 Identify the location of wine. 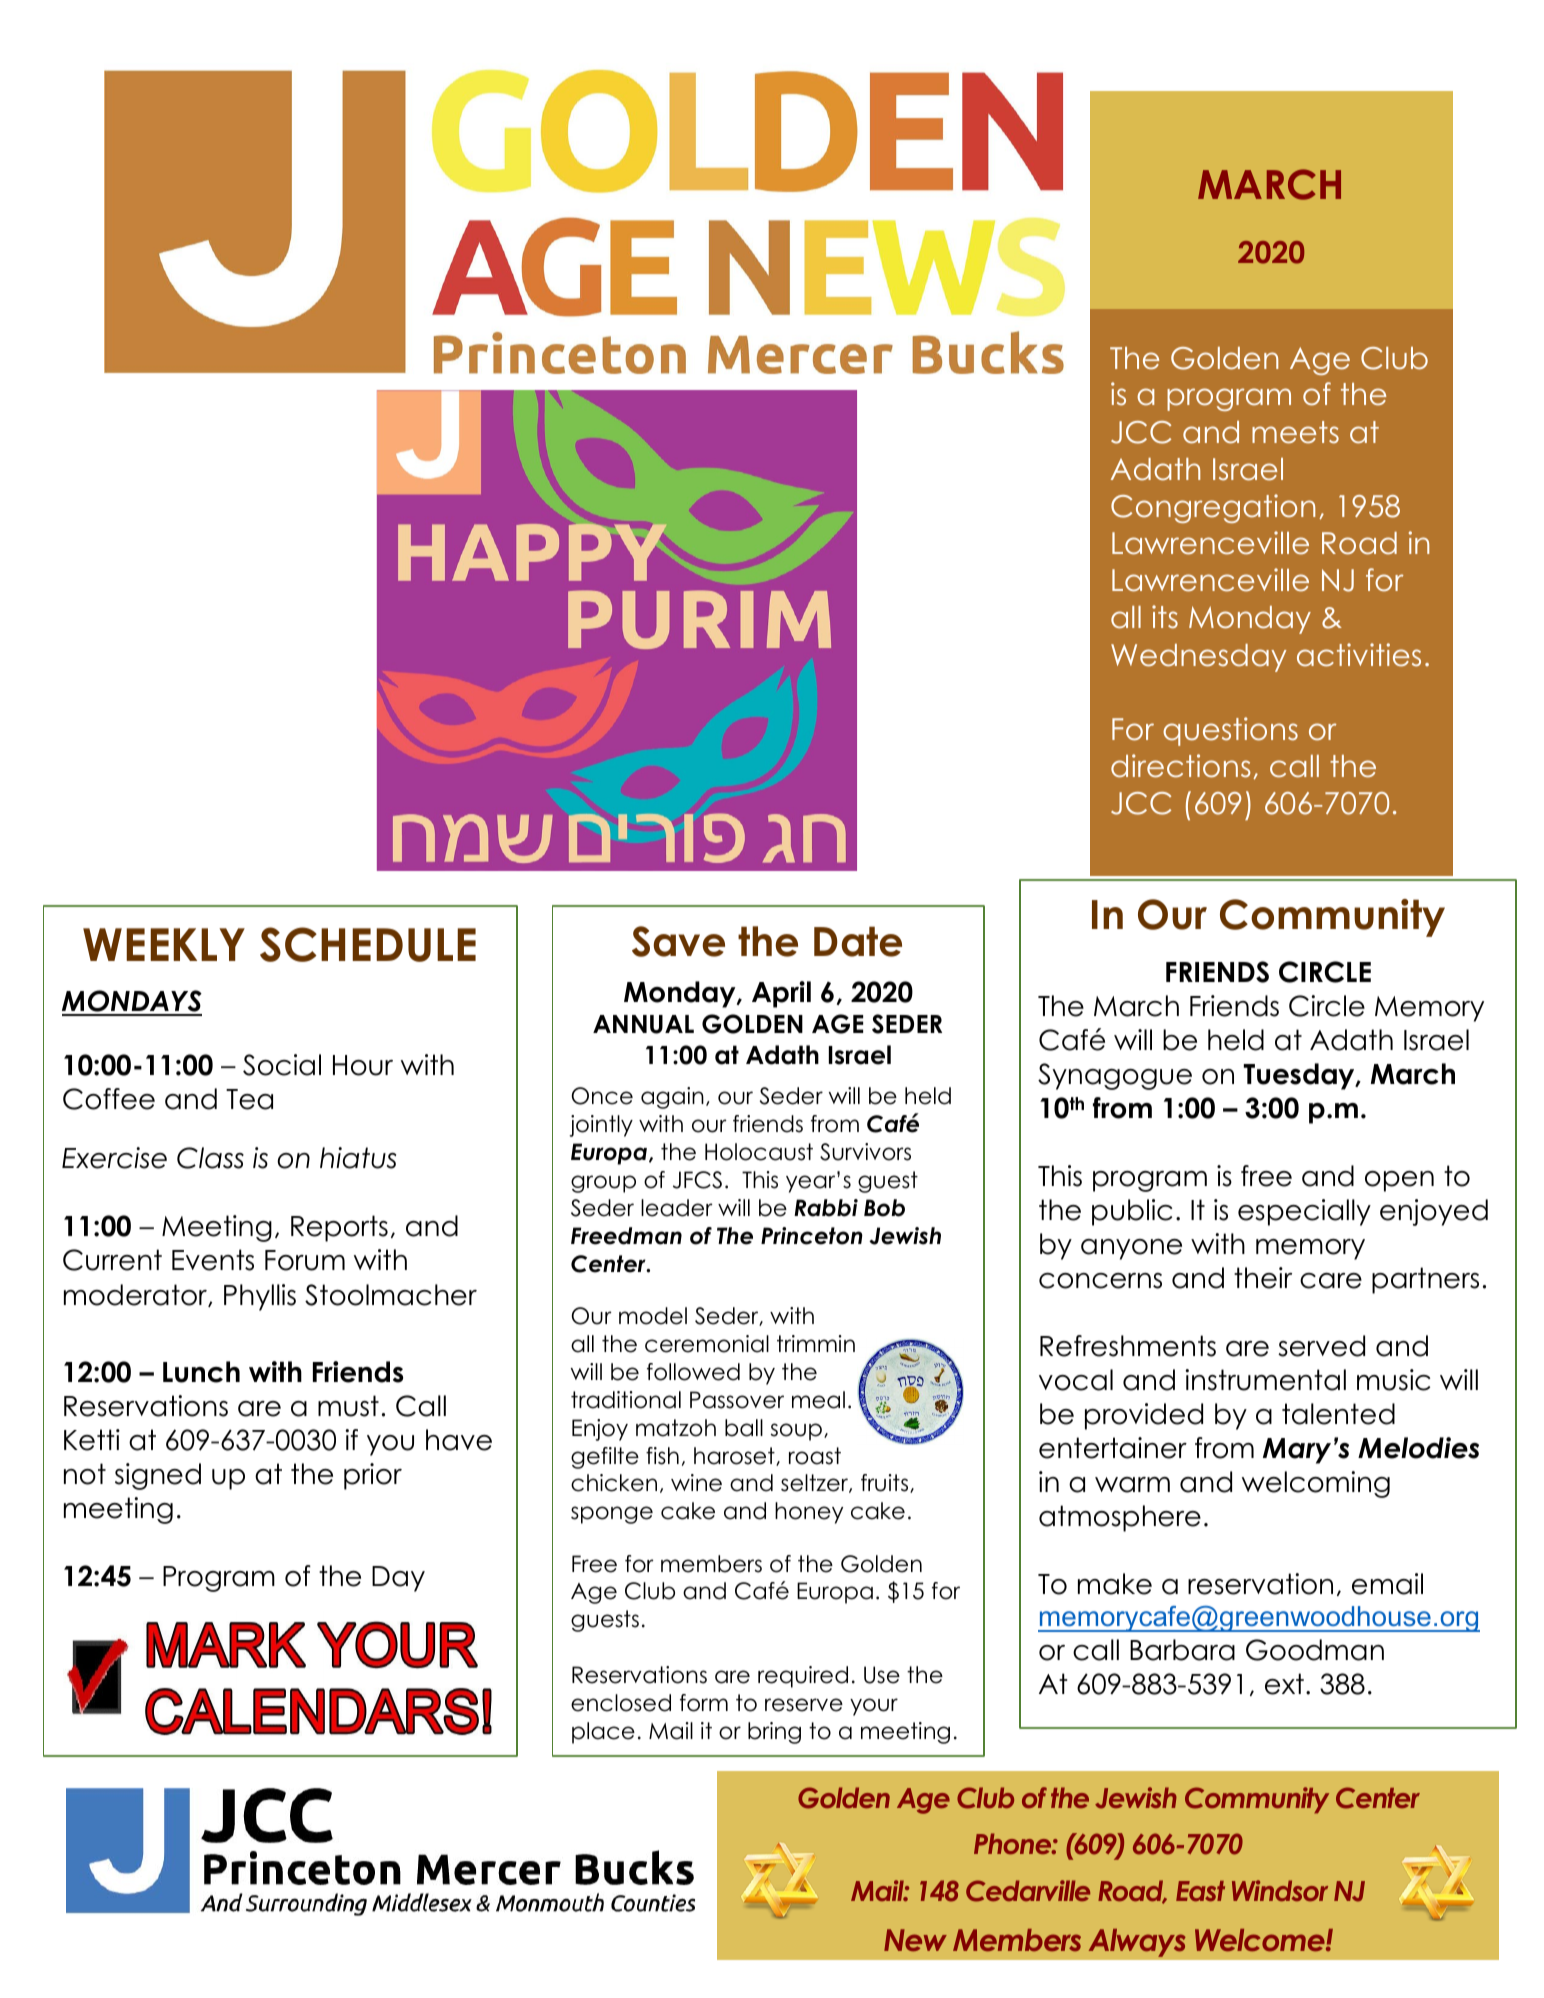
(696, 1483).
